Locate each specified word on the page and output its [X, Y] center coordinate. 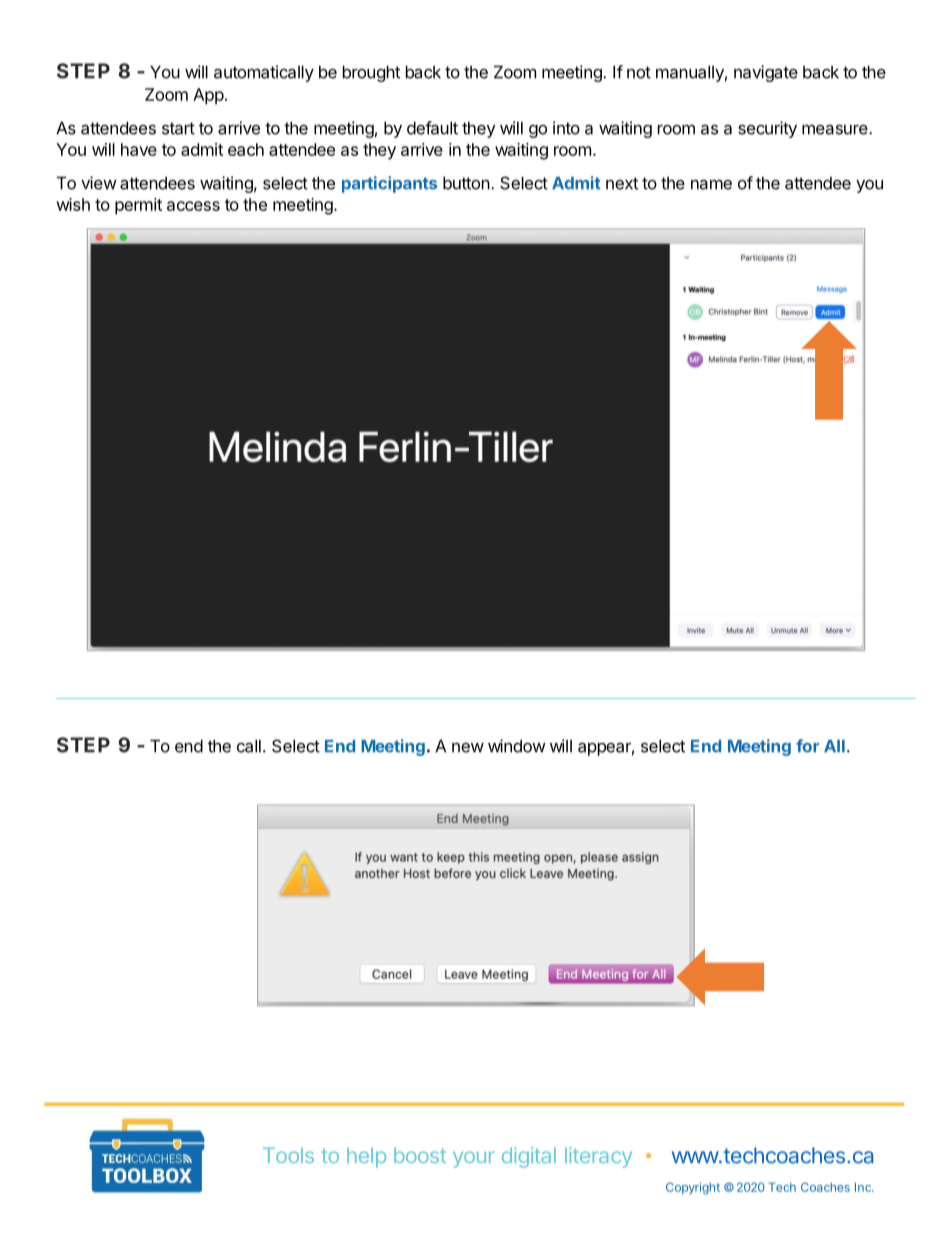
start [178, 128]
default [432, 128]
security [767, 129]
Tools [288, 1155]
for [807, 746]
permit [138, 206]
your [474, 1159]
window [517, 746]
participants [389, 184]
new [468, 748]
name [711, 184]
